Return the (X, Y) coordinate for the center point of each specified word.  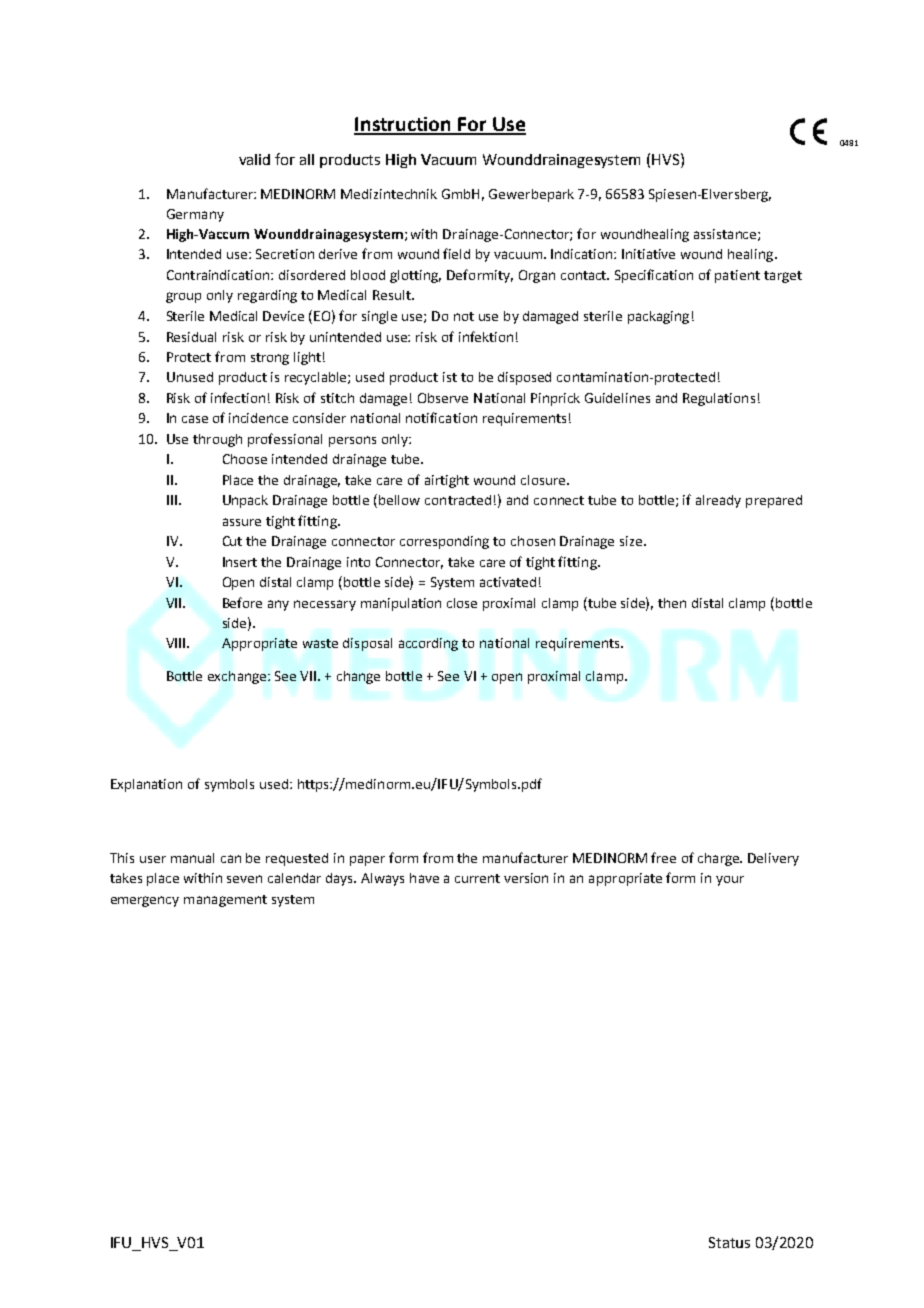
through (217, 440)
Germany (195, 215)
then (672, 603)
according (428, 644)
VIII (177, 643)
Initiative (648, 254)
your (730, 881)
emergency (145, 901)
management (225, 901)
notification (441, 417)
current (477, 878)
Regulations (719, 399)
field (456, 253)
